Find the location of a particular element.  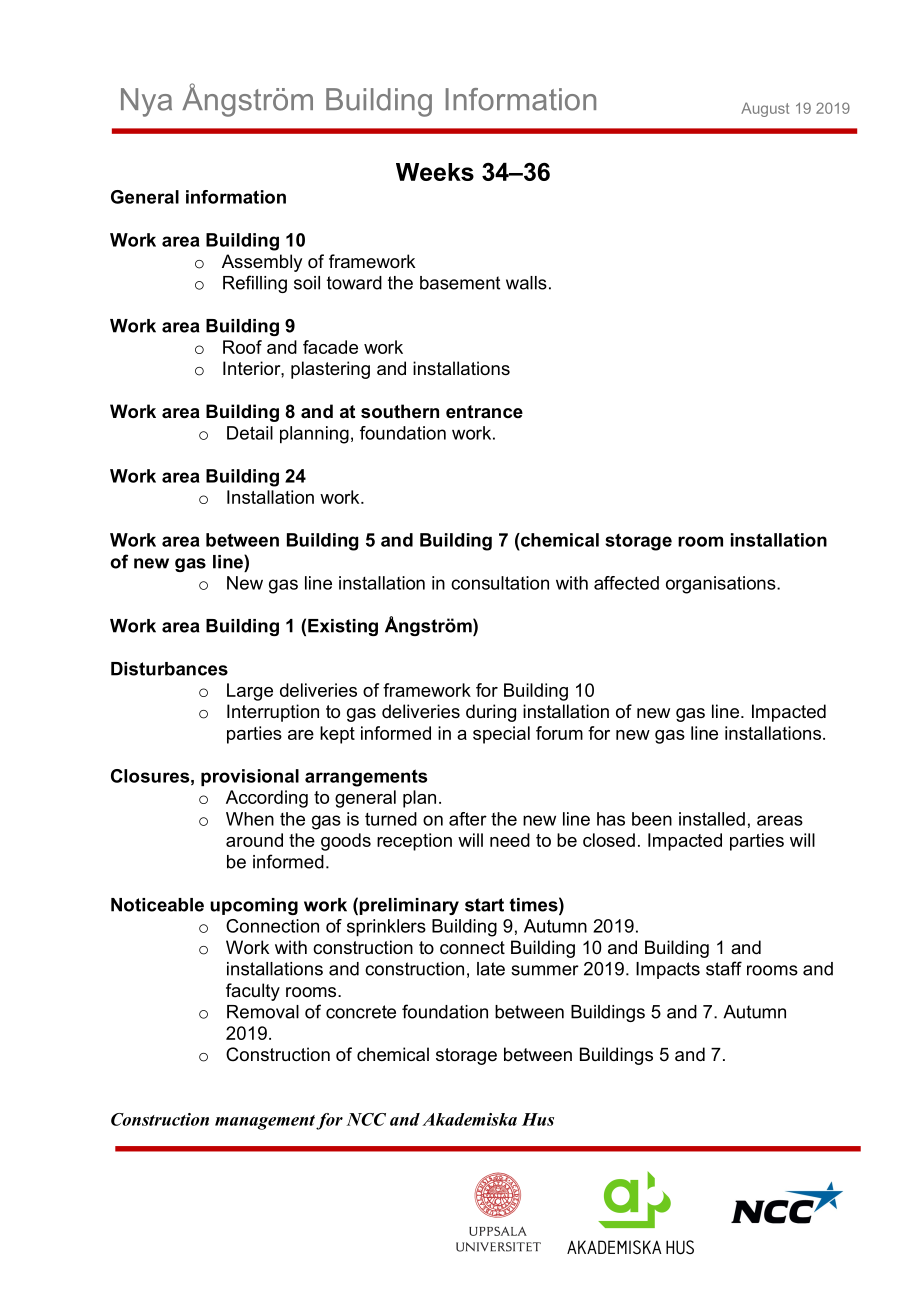

organisations is located at coordinates (722, 585).
